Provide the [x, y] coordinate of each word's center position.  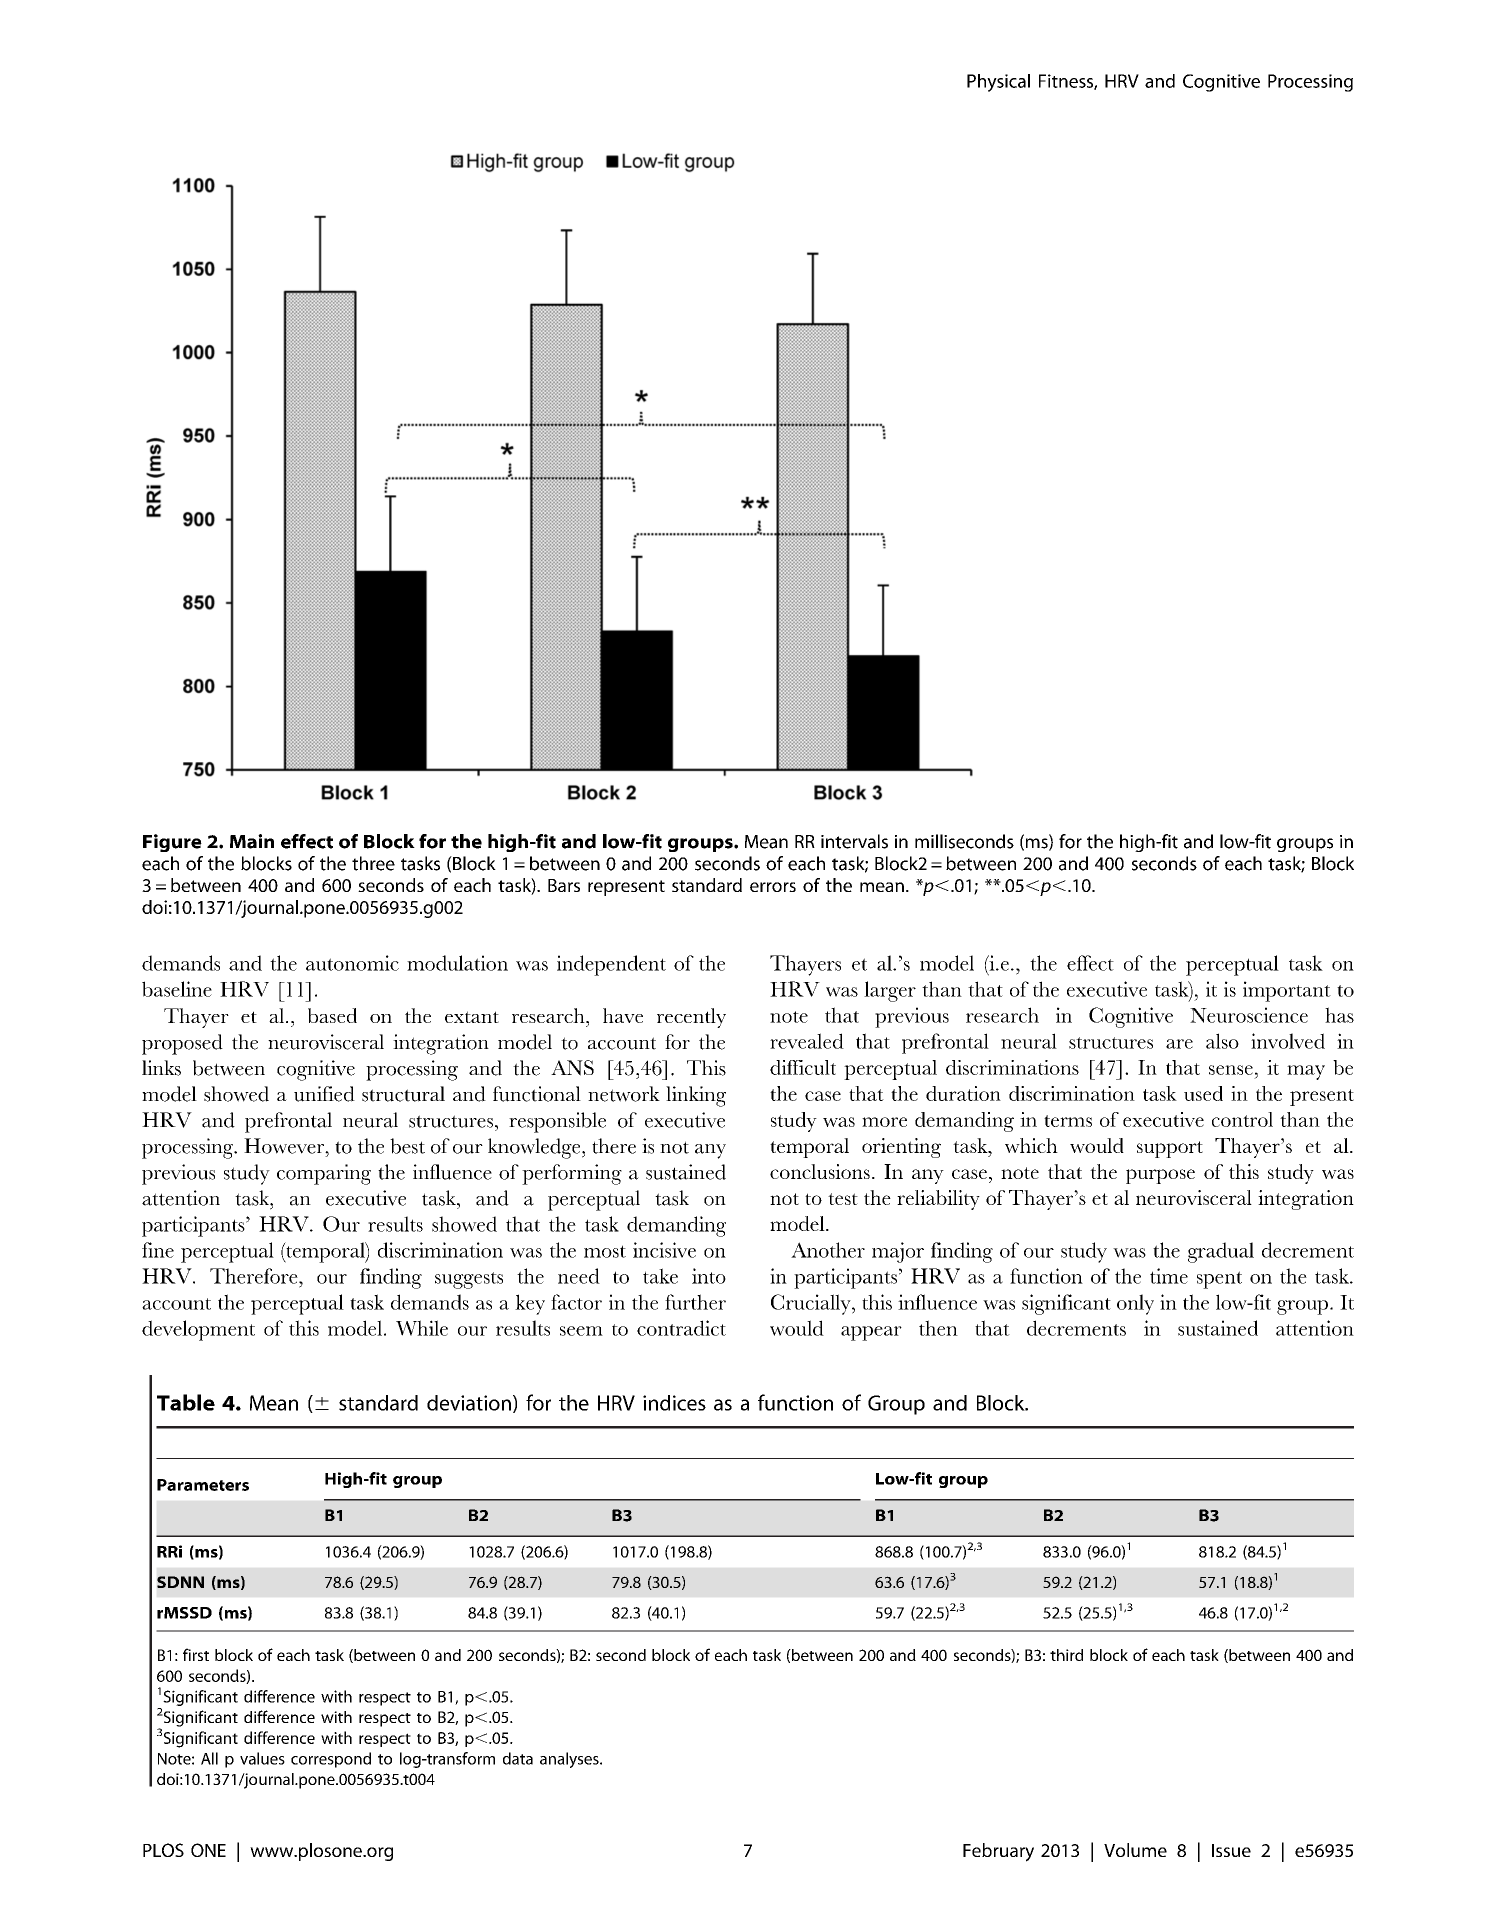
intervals [854, 841]
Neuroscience [1249, 1015]
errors [773, 887]
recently [691, 1018]
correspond [331, 1760]
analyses [570, 1760]
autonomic [352, 963]
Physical [998, 83]
